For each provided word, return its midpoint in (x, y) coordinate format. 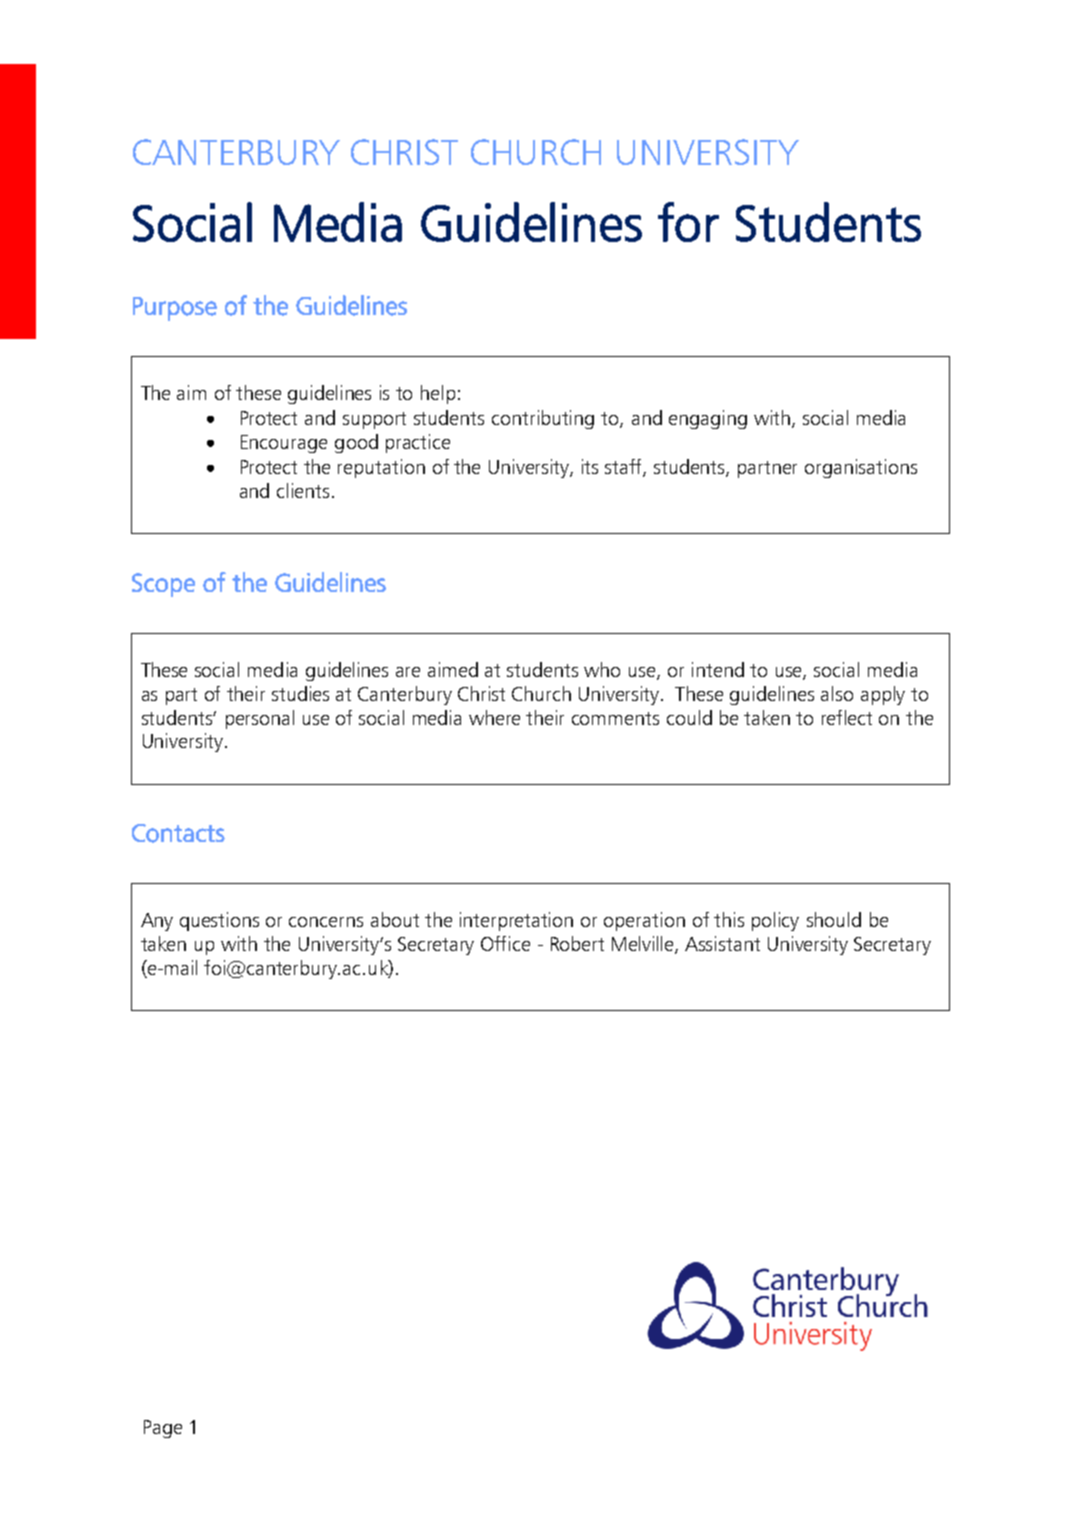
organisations (861, 468)
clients (303, 490)
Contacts (178, 833)
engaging (708, 419)
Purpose (175, 309)
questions (219, 921)
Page (163, 1429)
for (688, 222)
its (590, 466)
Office (505, 943)
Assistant (722, 943)
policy (775, 921)
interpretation (516, 921)
